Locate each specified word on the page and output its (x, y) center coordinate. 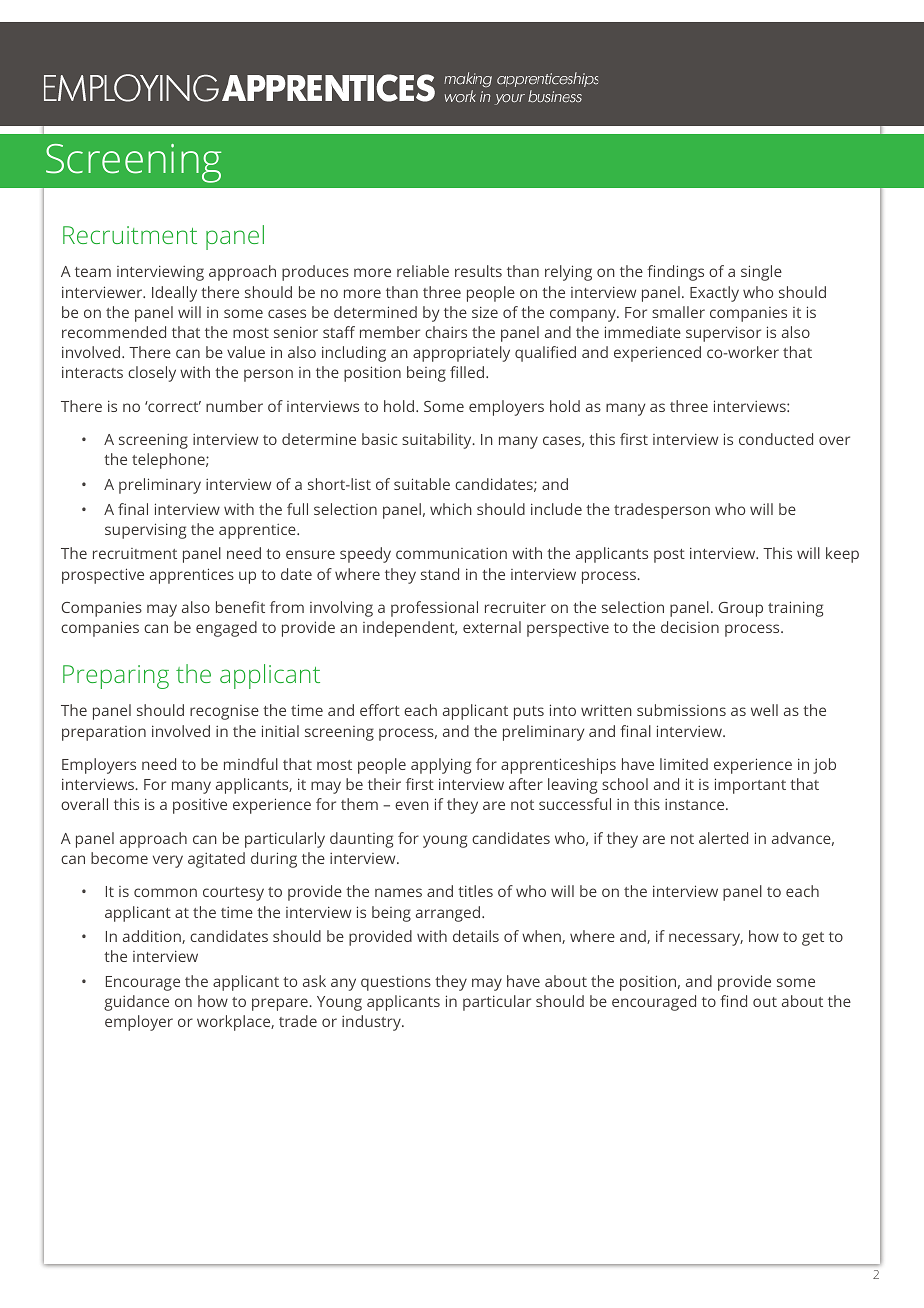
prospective (103, 576)
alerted (723, 838)
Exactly (714, 294)
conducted (776, 439)
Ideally (174, 294)
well (764, 710)
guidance (136, 1003)
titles (475, 891)
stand (440, 574)
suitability (438, 441)
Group (740, 609)
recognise (224, 712)
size (485, 312)
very (168, 861)
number (234, 406)
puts (529, 713)
